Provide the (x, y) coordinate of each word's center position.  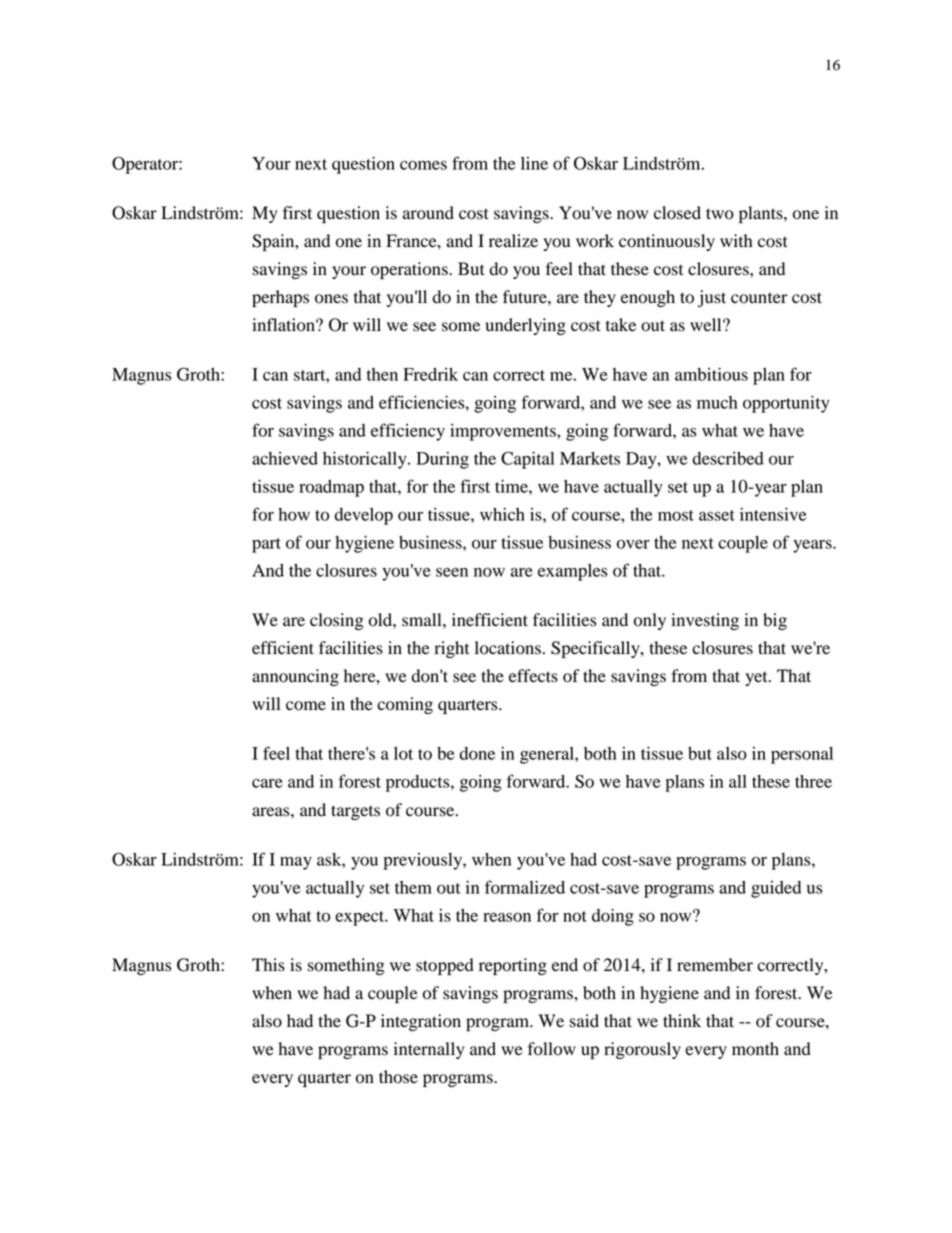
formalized (525, 887)
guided (776, 889)
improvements (504, 432)
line (534, 163)
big (775, 621)
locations (508, 648)
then (382, 374)
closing (337, 621)
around (428, 213)
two (720, 214)
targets (355, 812)
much (717, 402)
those (398, 1077)
